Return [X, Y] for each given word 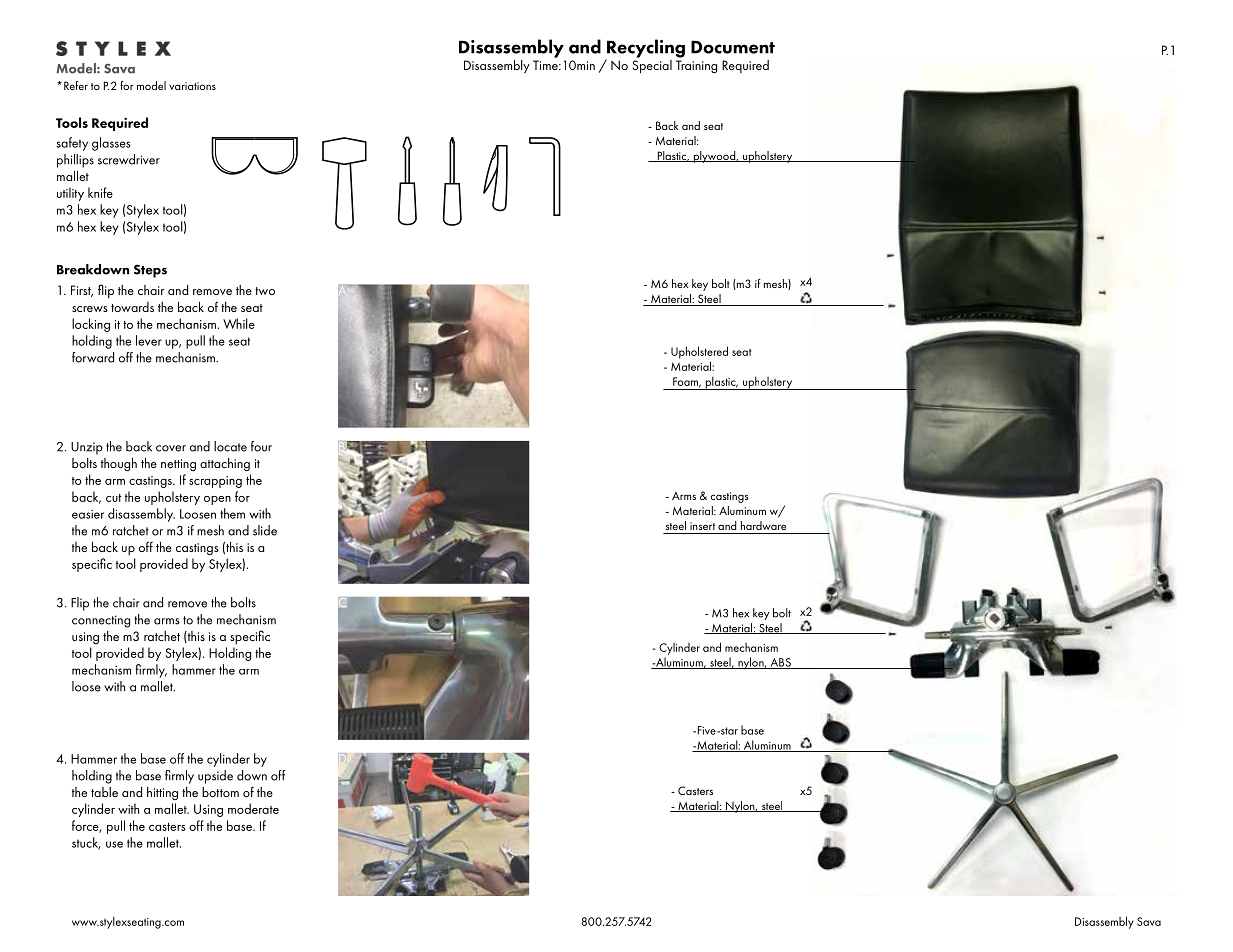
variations [192, 86]
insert [702, 526]
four [261, 446]
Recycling [645, 49]
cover [171, 448]
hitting [162, 793]
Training [696, 66]
